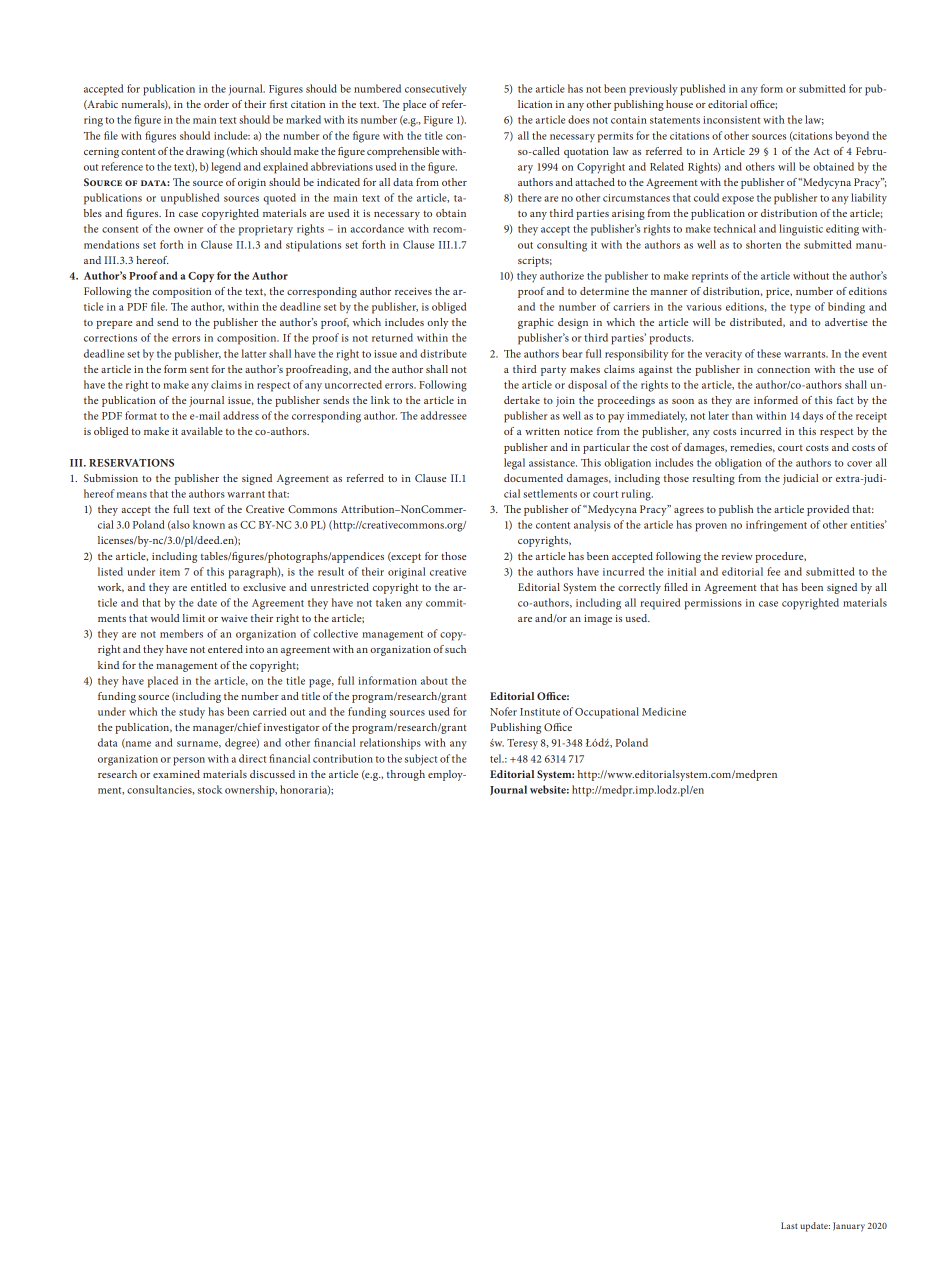 The width and height of the screenshot is (952, 1278). I want to click on these, so click(769, 353).
